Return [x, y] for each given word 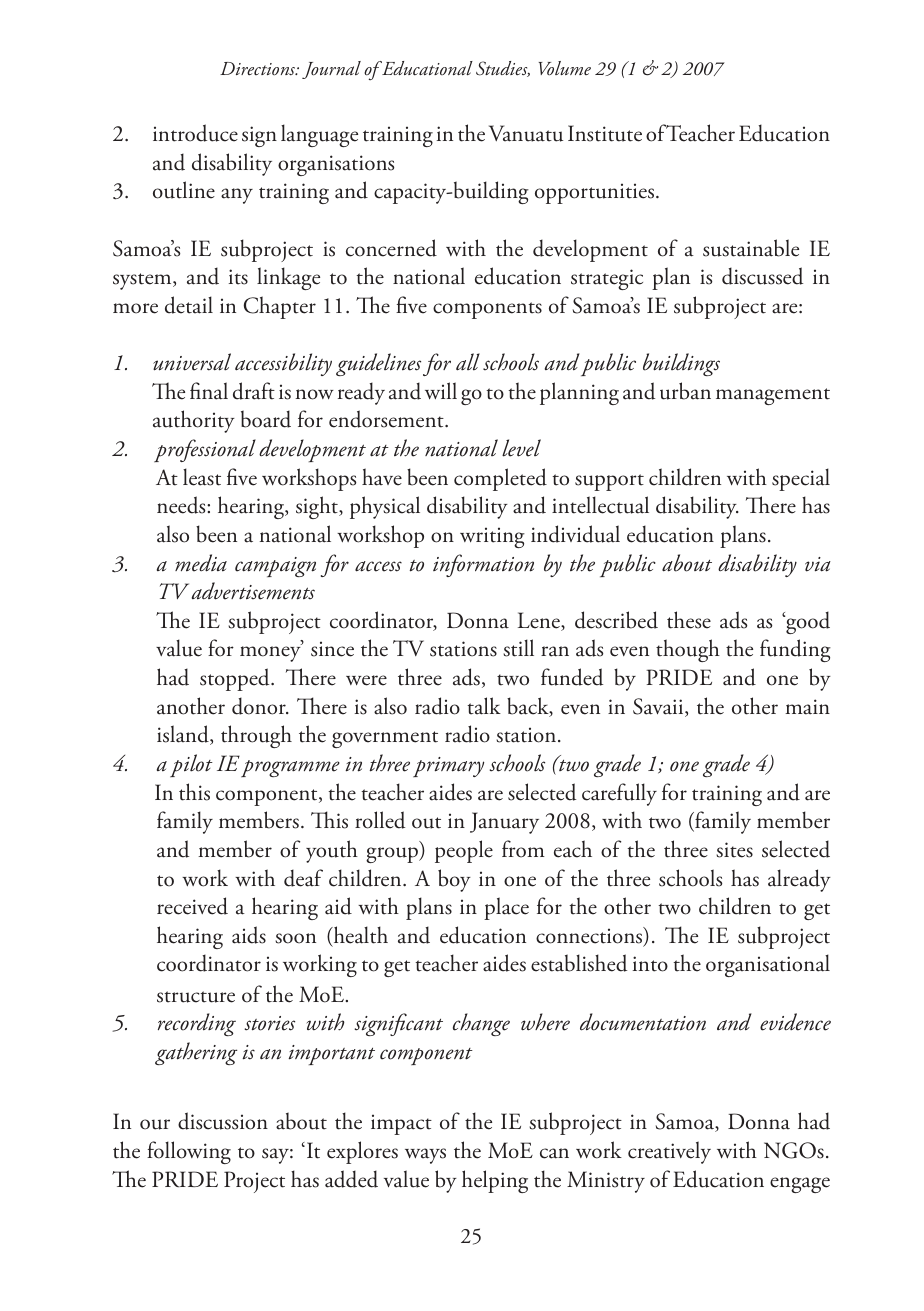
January [504, 823]
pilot [191, 765]
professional [205, 450]
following [189, 1152]
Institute [605, 133]
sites [734, 850]
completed [500, 479]
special [801, 479]
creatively [669, 1152]
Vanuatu [526, 133]
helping [495, 1181]
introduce [195, 133]
